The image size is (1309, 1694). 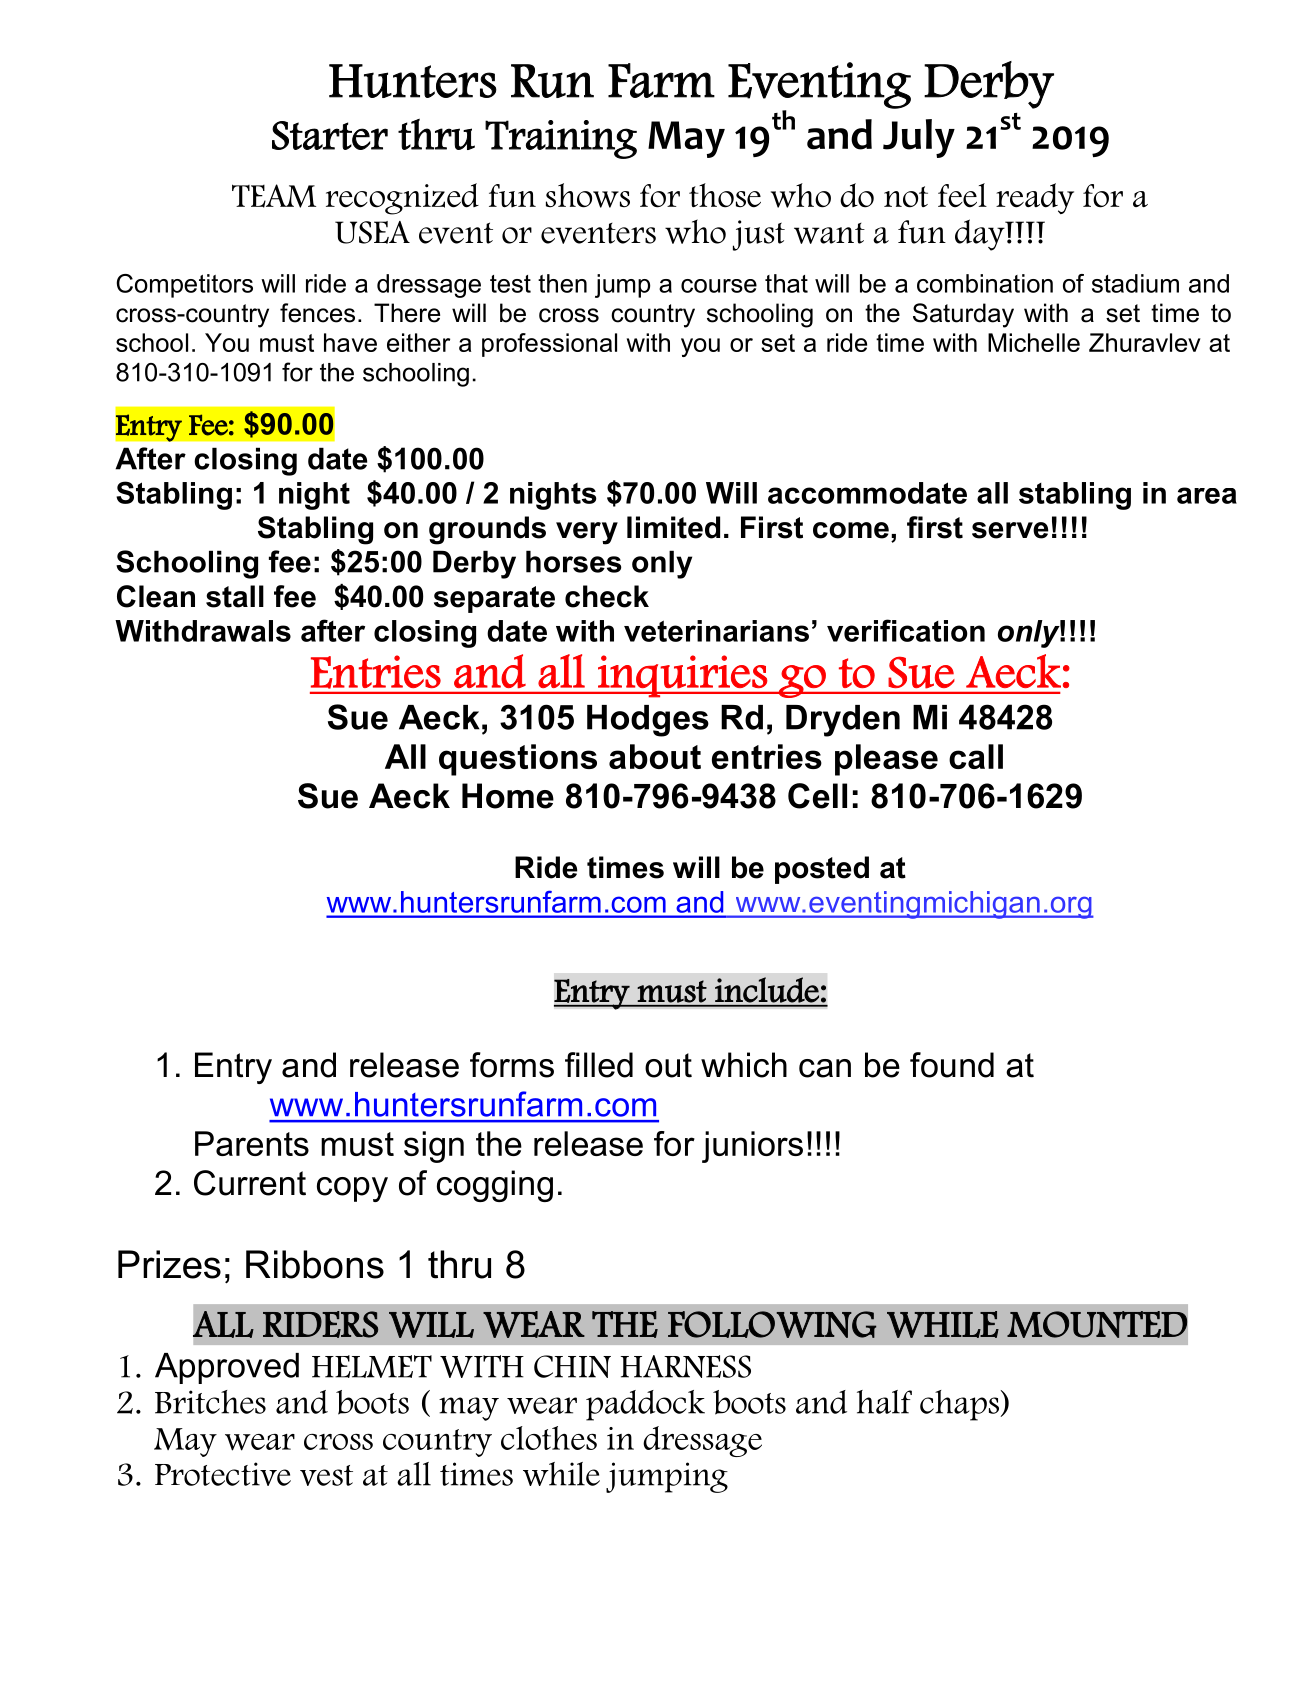 I want to click on verification, so click(x=906, y=630).
